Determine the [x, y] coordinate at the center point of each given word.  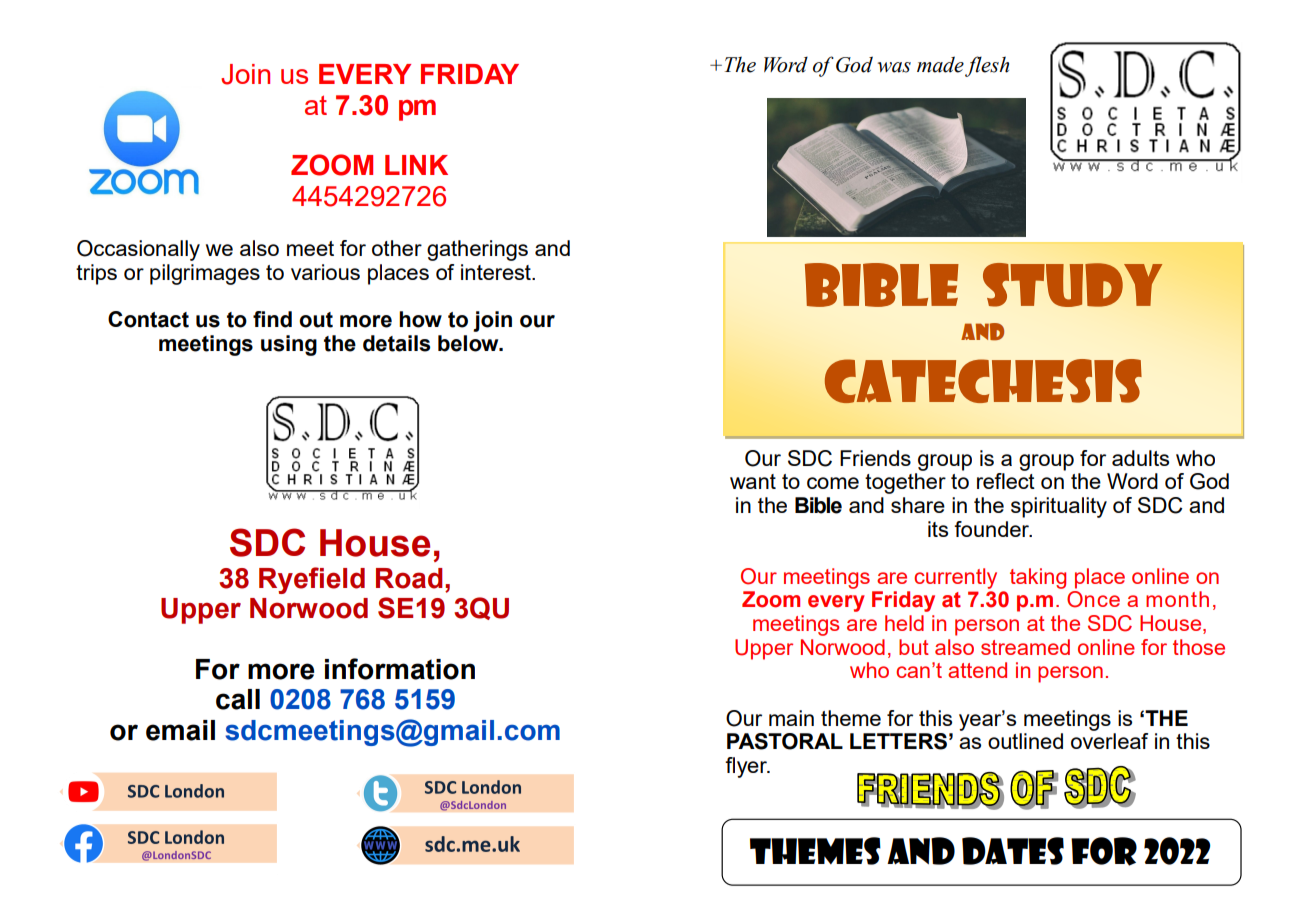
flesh [987, 66]
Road [409, 578]
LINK [416, 165]
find [272, 319]
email [180, 730]
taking [1038, 578]
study [1073, 285]
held [904, 623]
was [894, 67]
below [469, 343]
